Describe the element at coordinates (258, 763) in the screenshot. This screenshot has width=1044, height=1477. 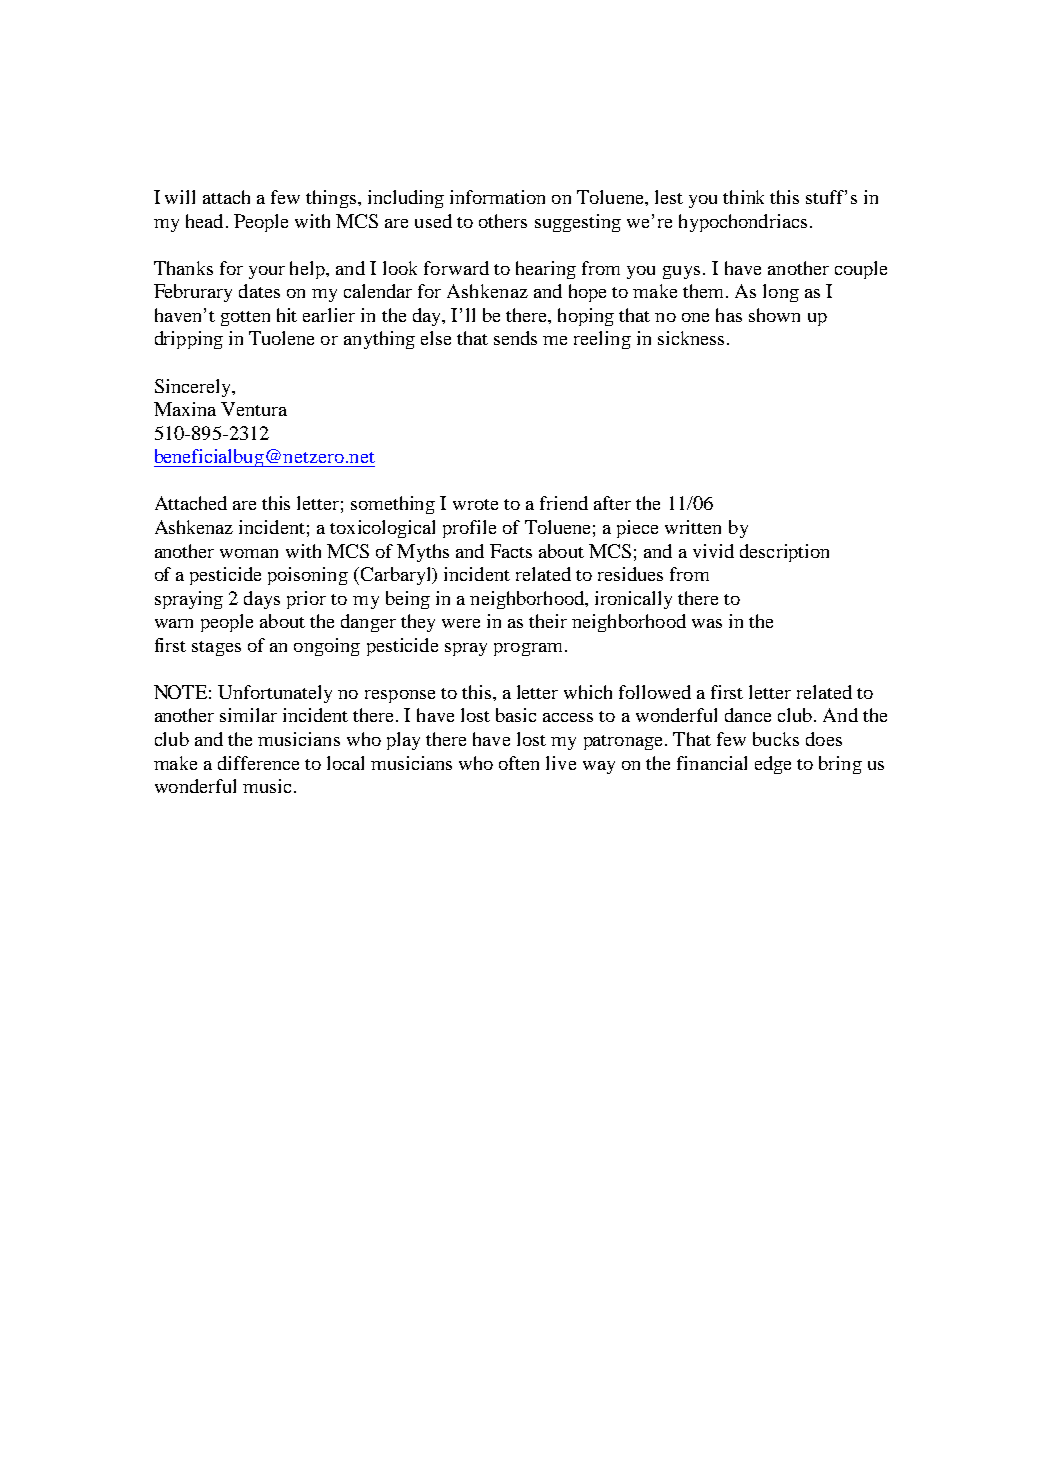
I see `difference` at that location.
